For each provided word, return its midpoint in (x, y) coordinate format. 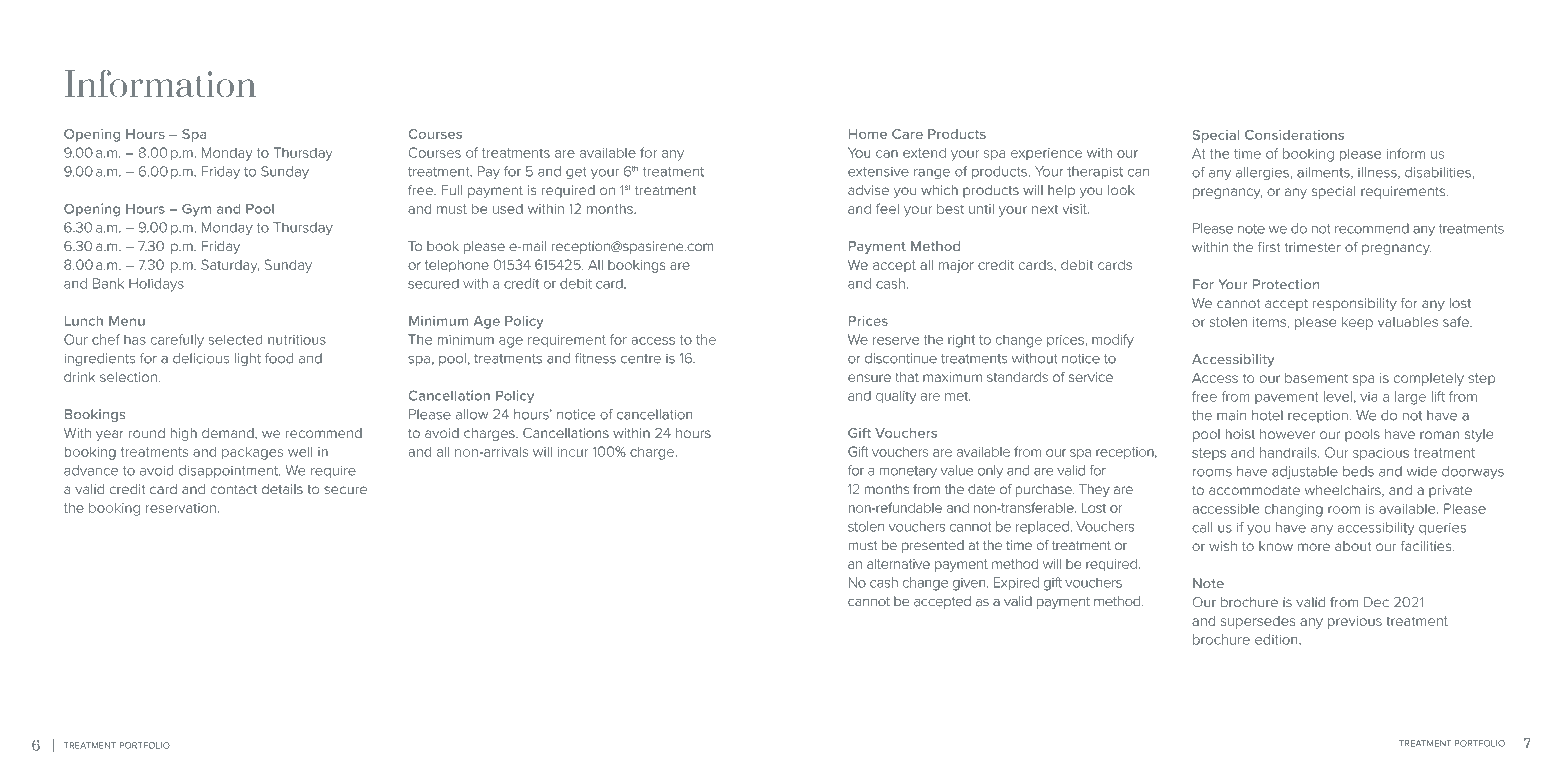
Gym (196, 210)
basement (1316, 378)
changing (1293, 510)
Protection (1286, 284)
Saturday (230, 266)
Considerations (1294, 134)
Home (868, 134)
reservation (181, 508)
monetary (908, 472)
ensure (869, 378)
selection (128, 377)
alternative (898, 564)
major (956, 266)
